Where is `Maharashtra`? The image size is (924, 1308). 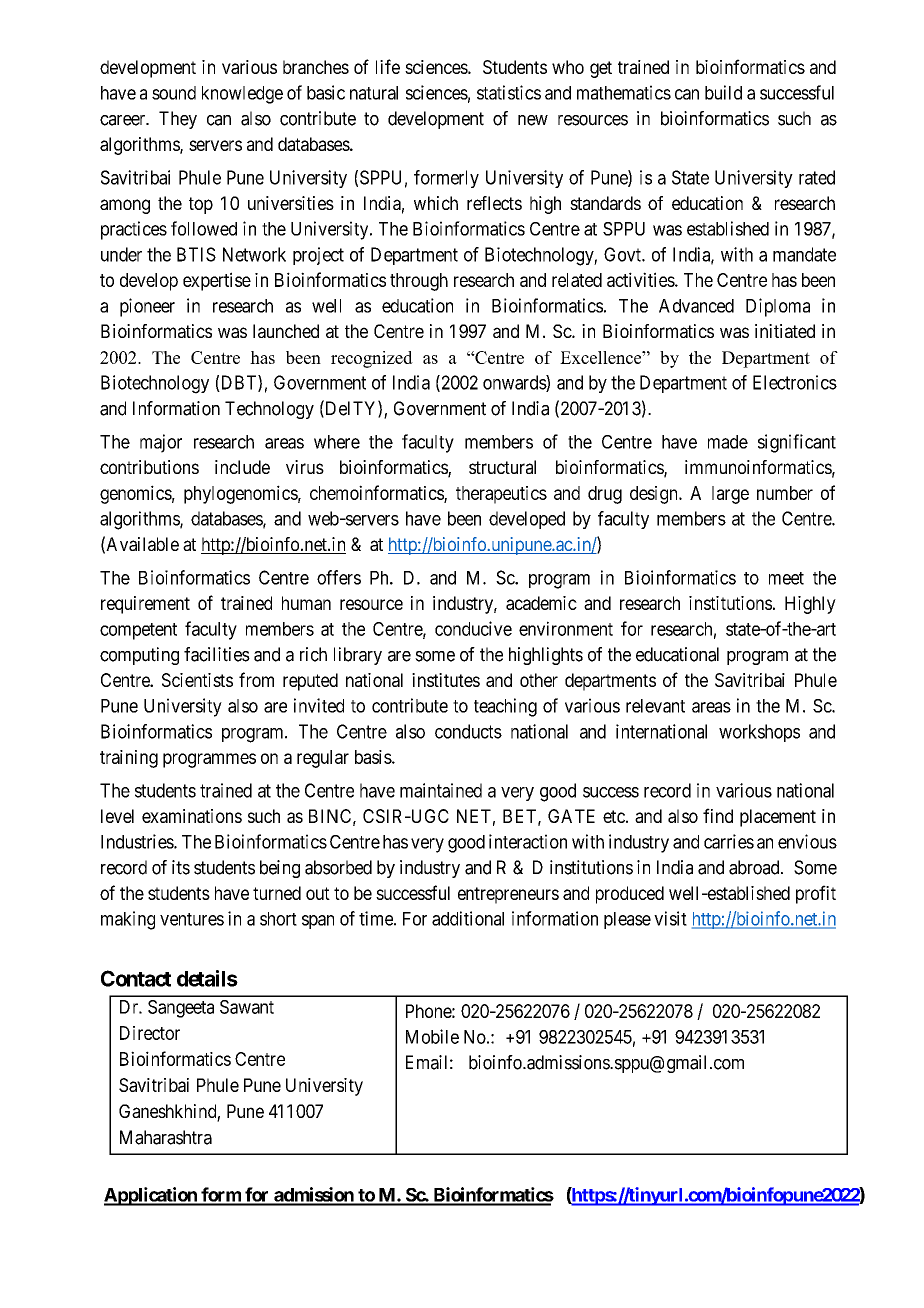
Maharashtra is located at coordinates (166, 1137).
